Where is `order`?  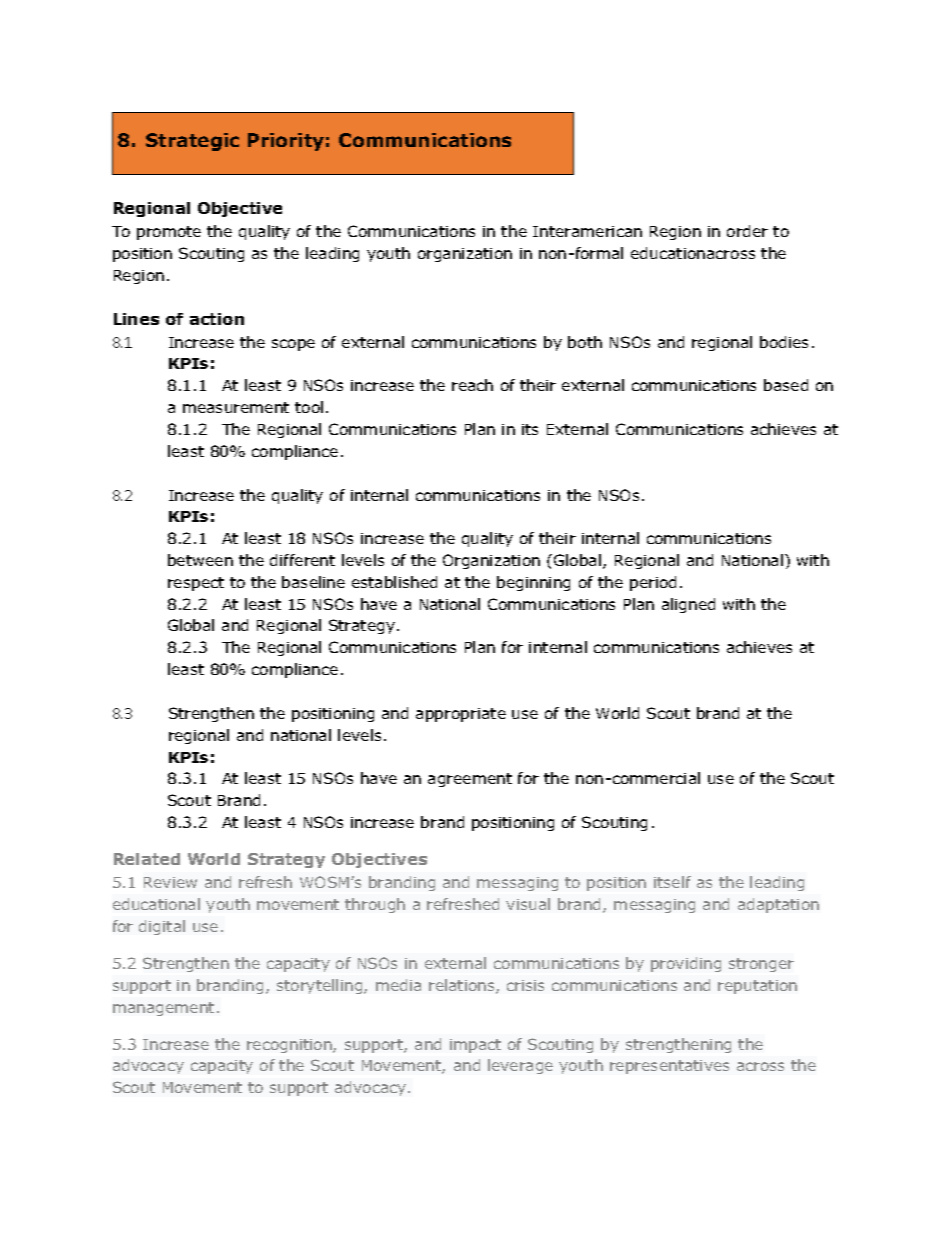
order is located at coordinates (747, 231).
